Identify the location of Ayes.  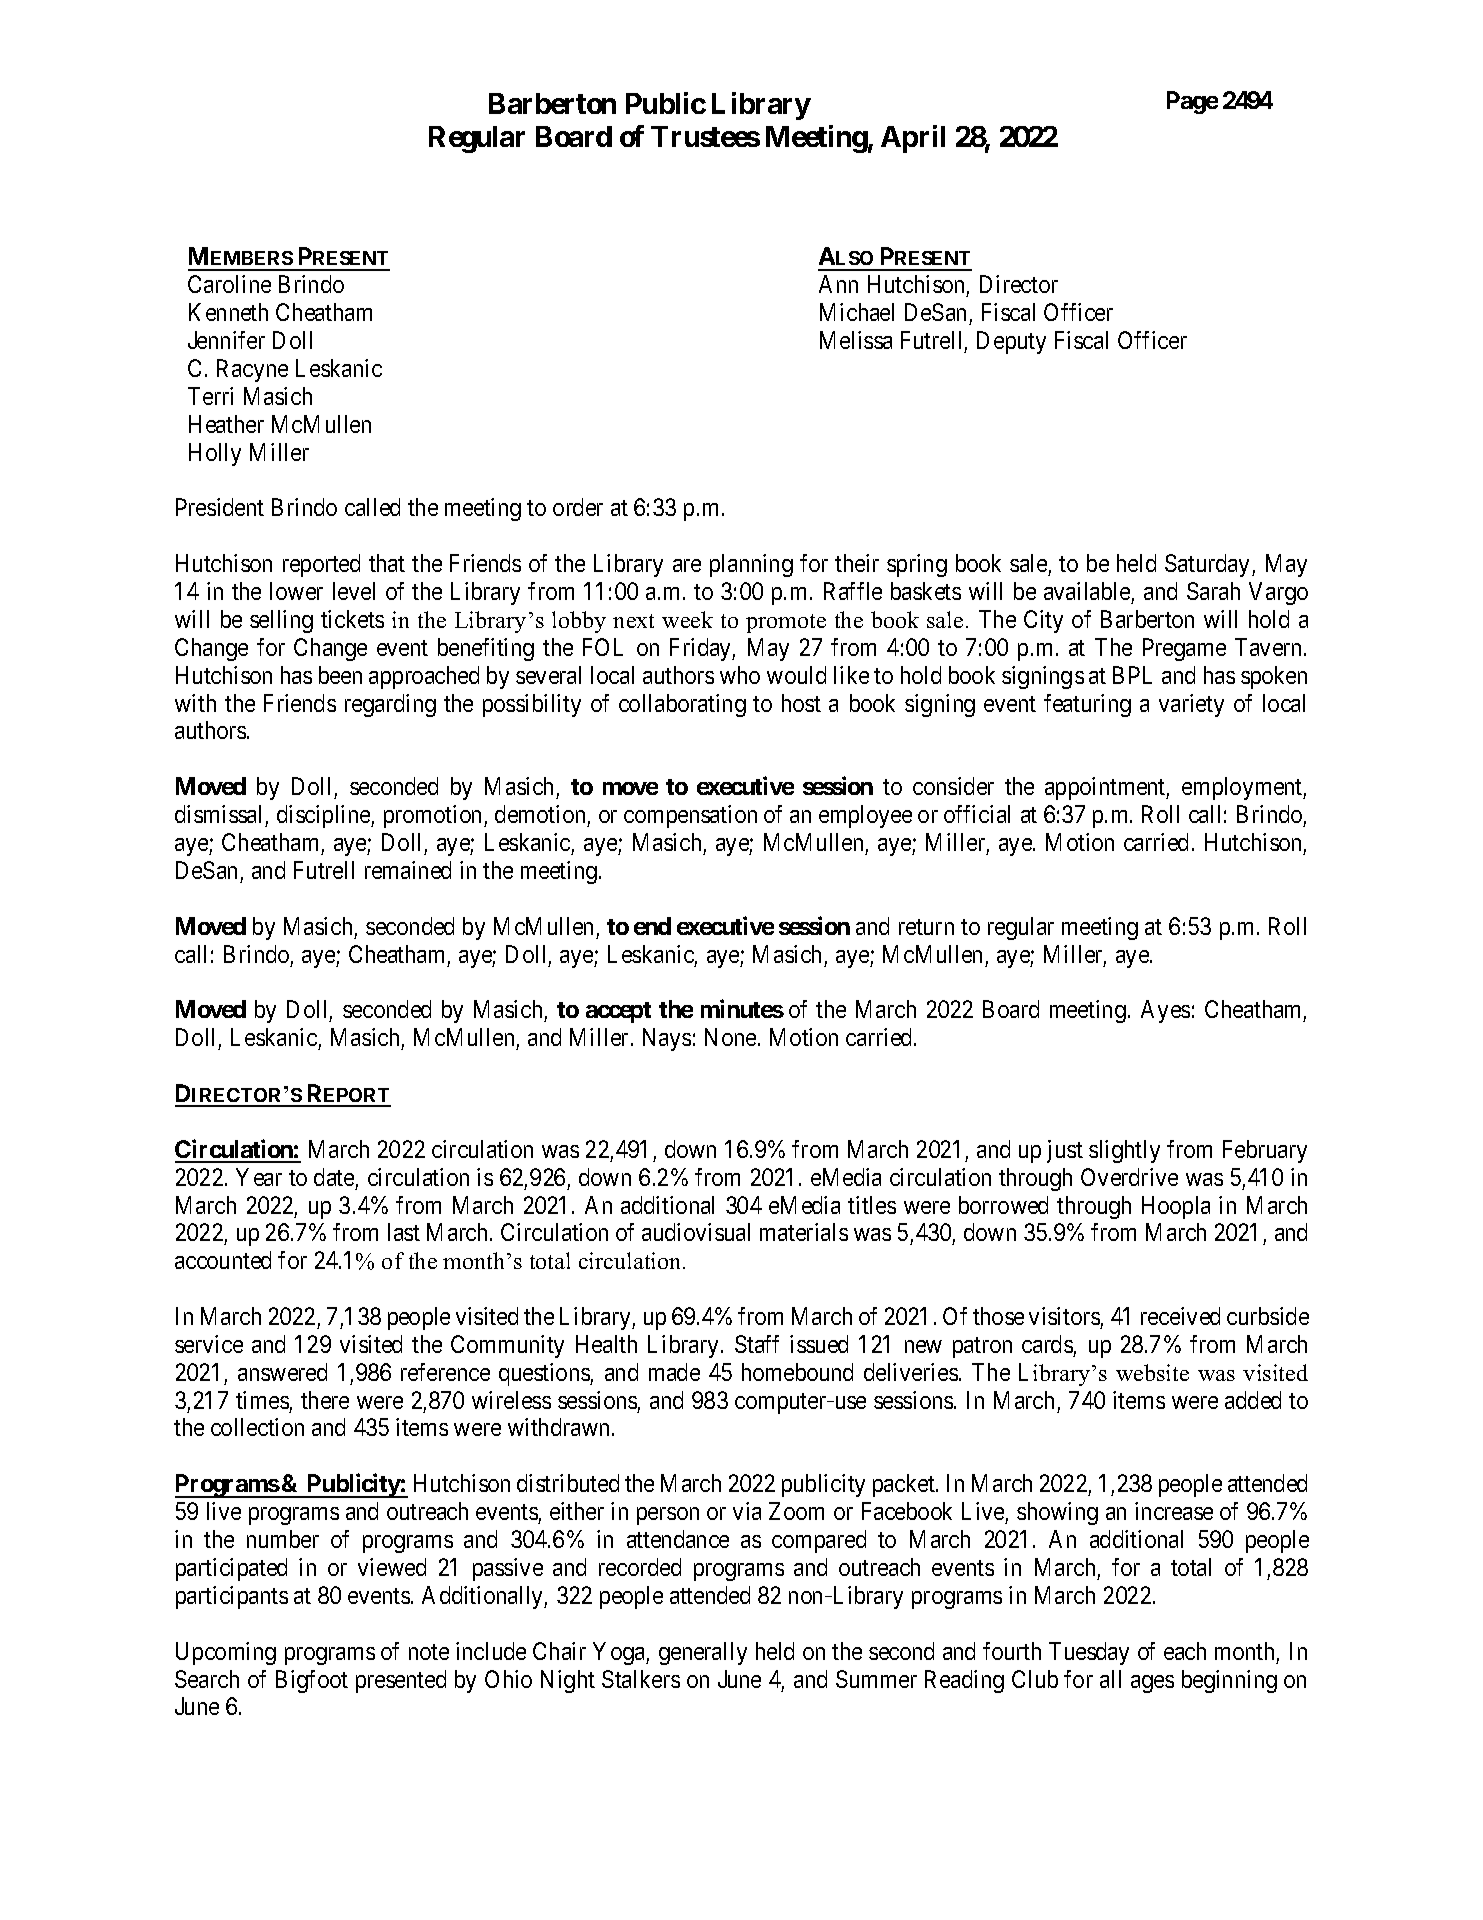
(1165, 1011).
